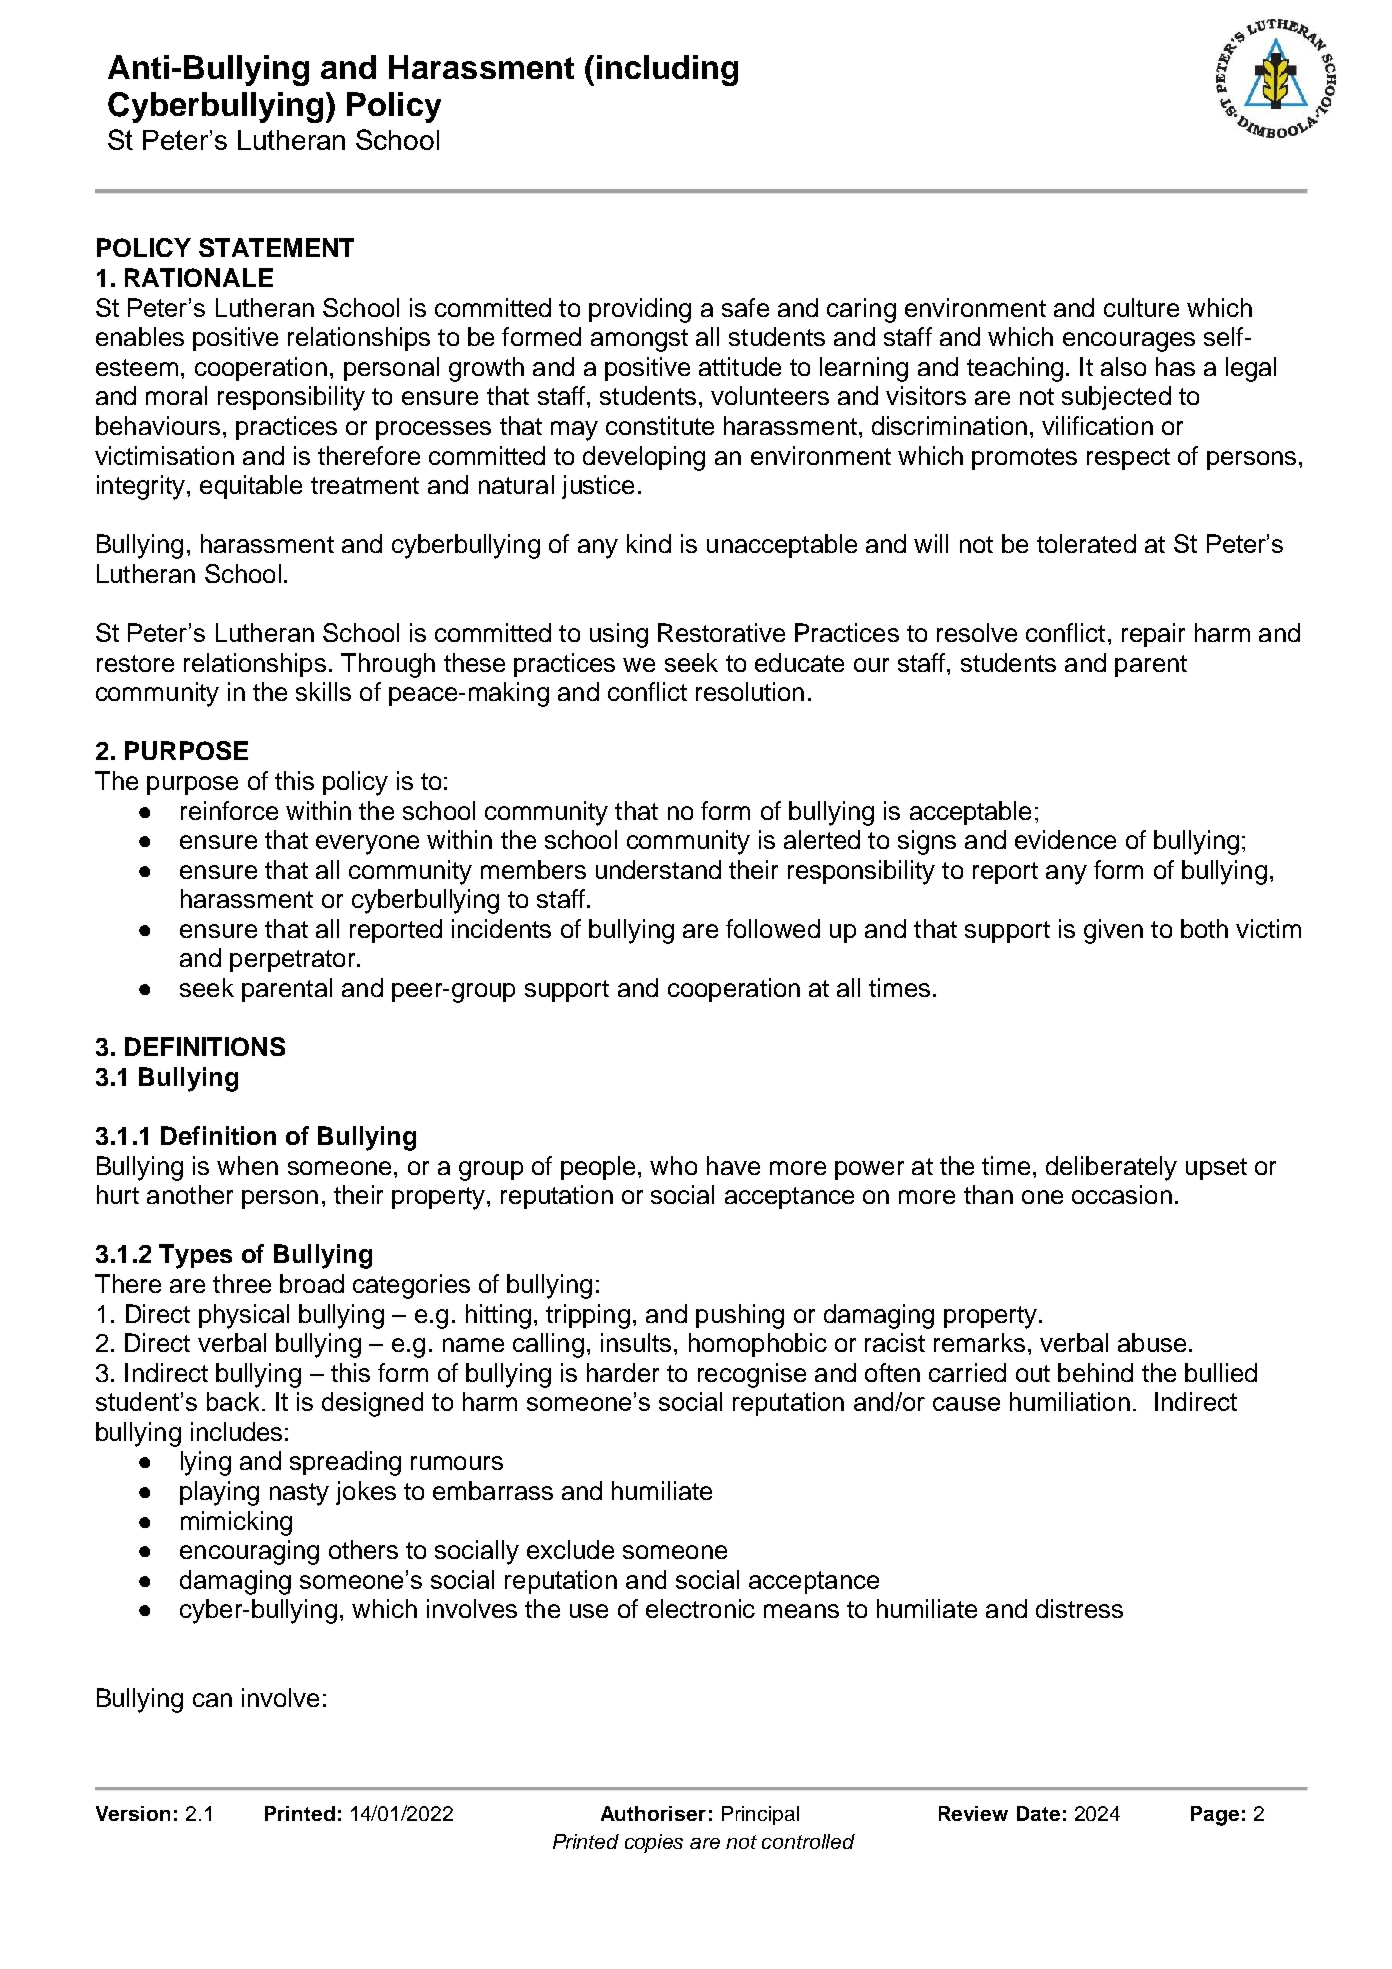  I want to click on including, so click(667, 70).
